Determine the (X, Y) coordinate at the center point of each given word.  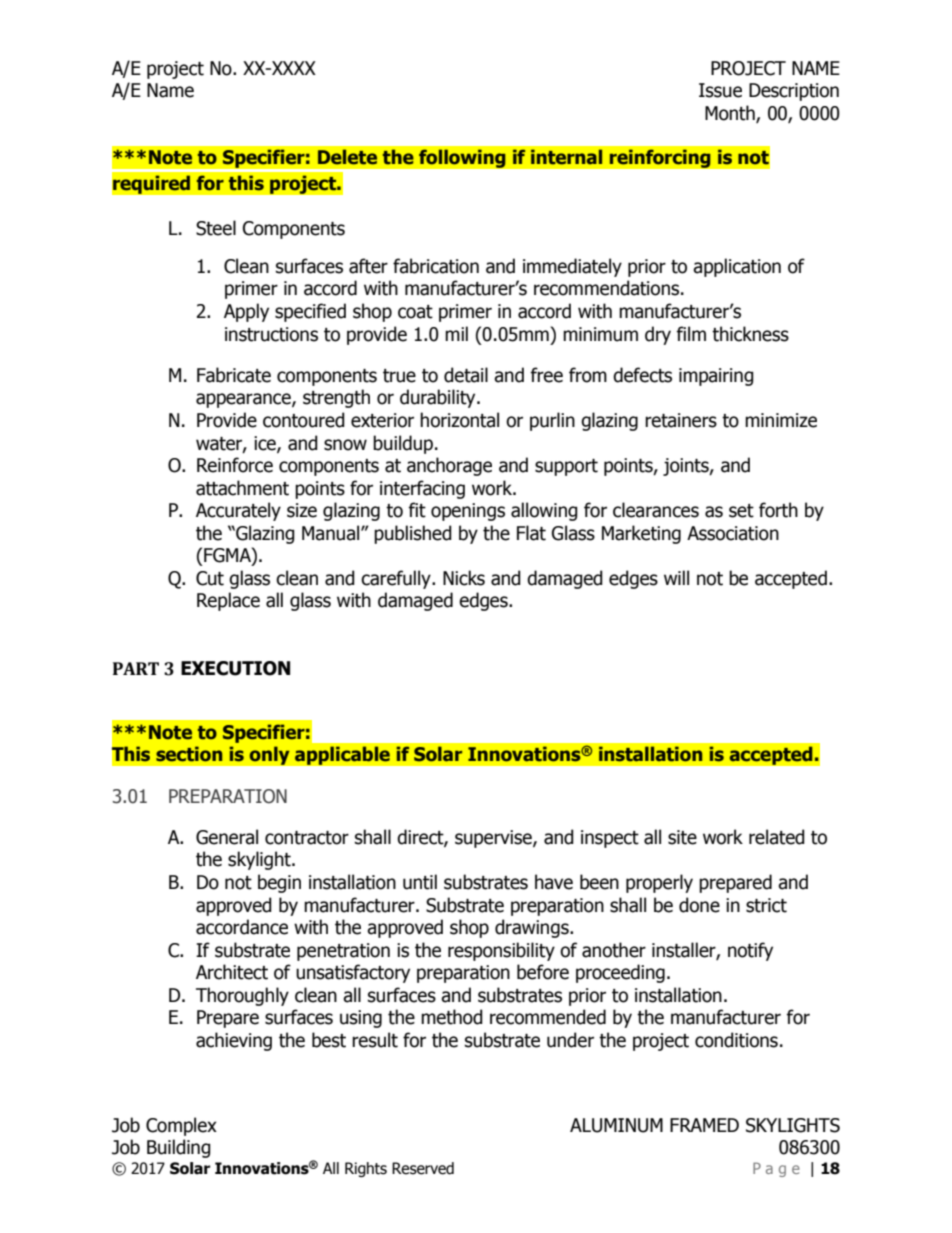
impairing (716, 377)
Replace (228, 601)
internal (566, 157)
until (420, 882)
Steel (216, 228)
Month (731, 113)
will (676, 577)
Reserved (423, 1168)
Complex (181, 1126)
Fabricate (234, 375)
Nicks (464, 578)
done (699, 905)
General (227, 837)
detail (466, 375)
